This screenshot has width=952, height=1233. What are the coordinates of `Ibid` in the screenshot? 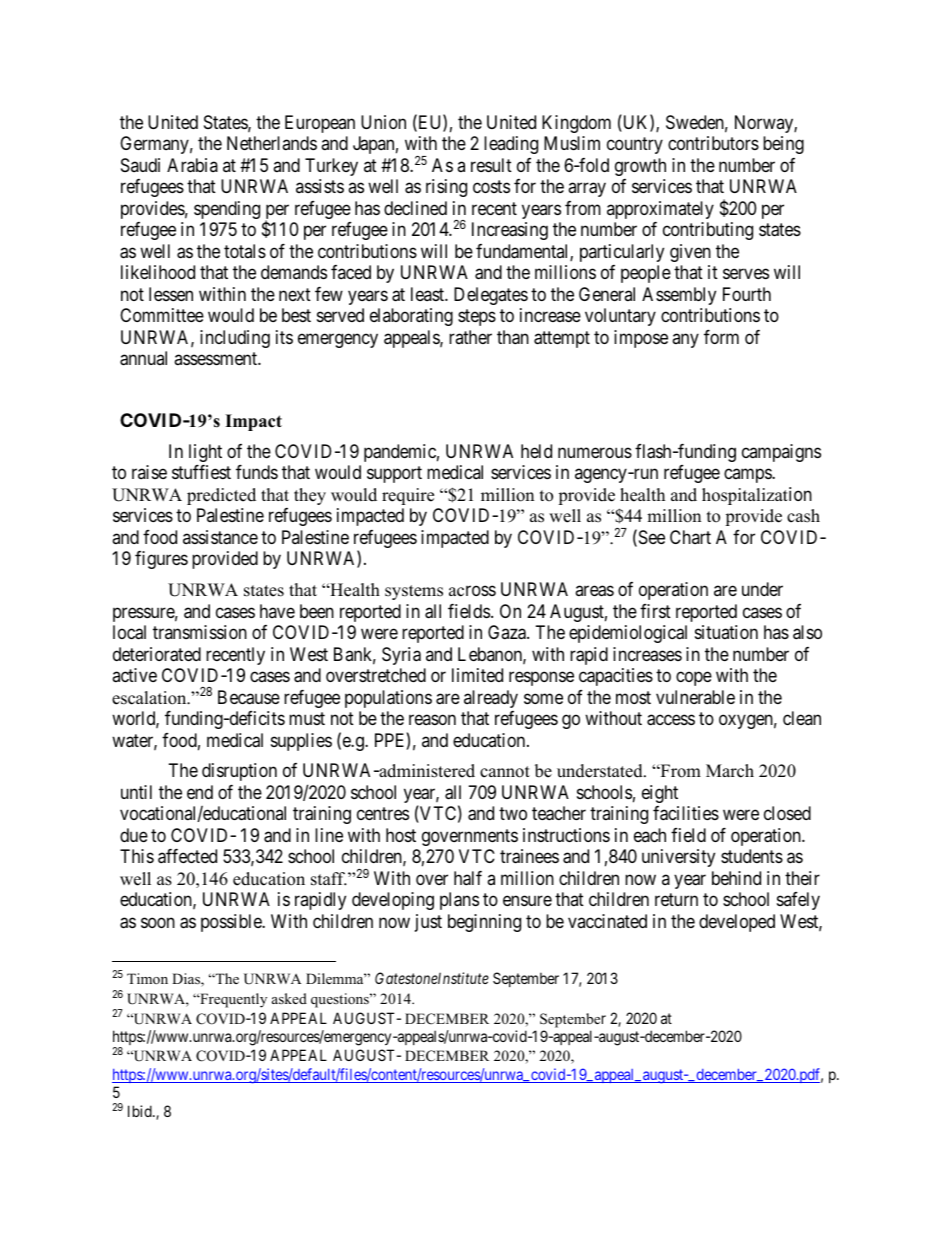 It's located at (141, 1111).
